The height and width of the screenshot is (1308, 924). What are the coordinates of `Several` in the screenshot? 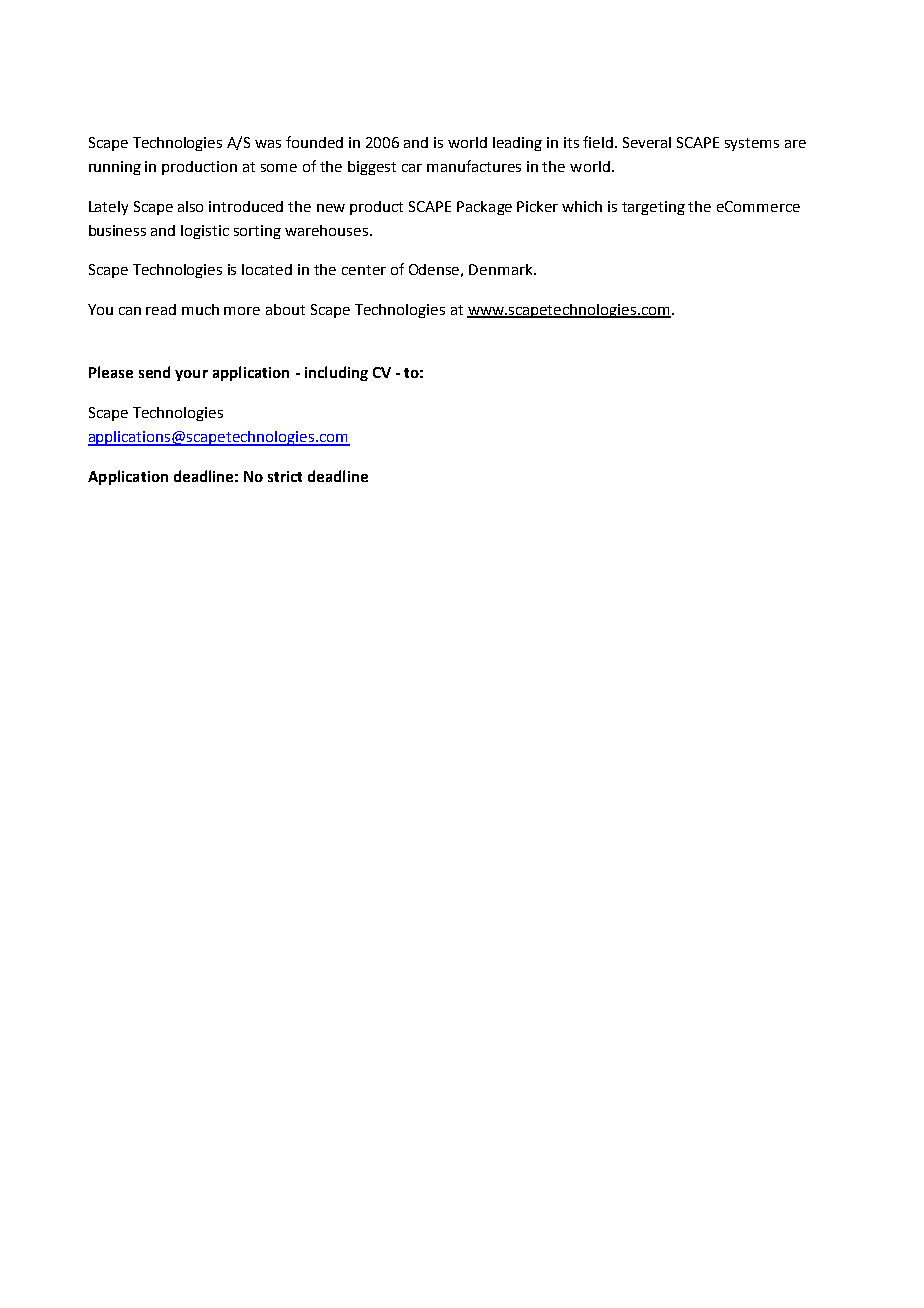 It's located at (647, 142).
